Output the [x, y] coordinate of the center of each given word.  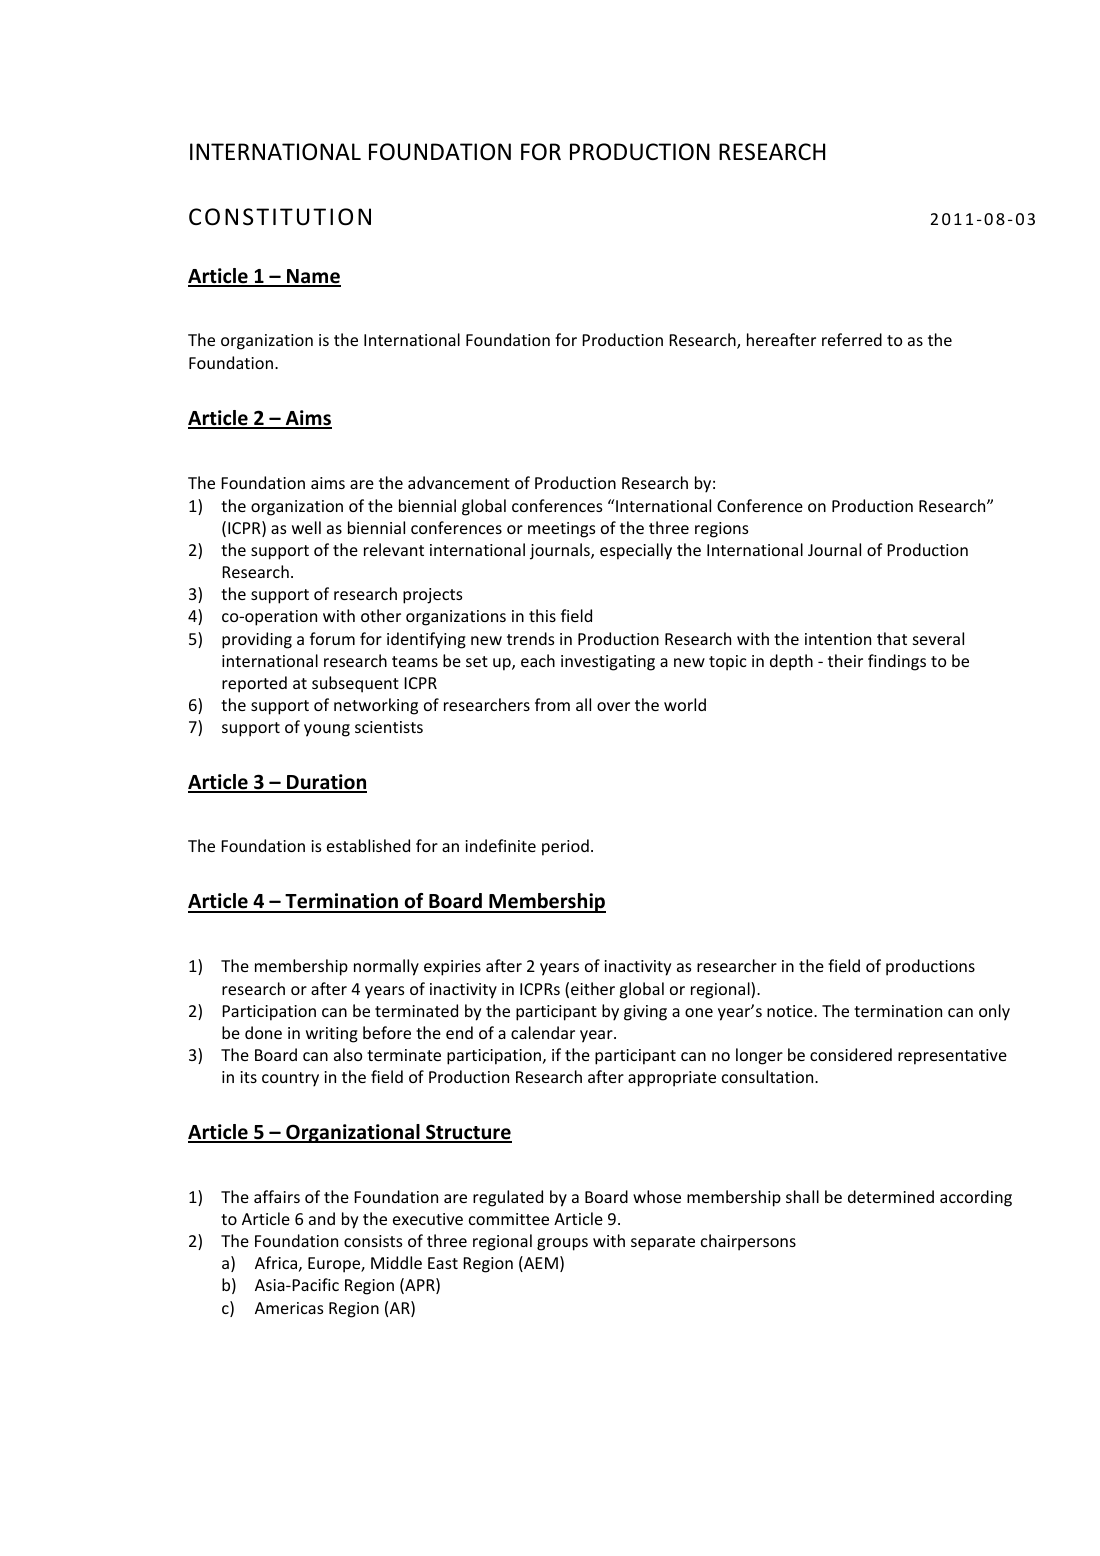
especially [636, 551]
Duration [326, 783]
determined [891, 1196]
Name [313, 277]
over [613, 706]
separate [663, 1243]
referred [852, 339]
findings [897, 662]
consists [373, 1241]
